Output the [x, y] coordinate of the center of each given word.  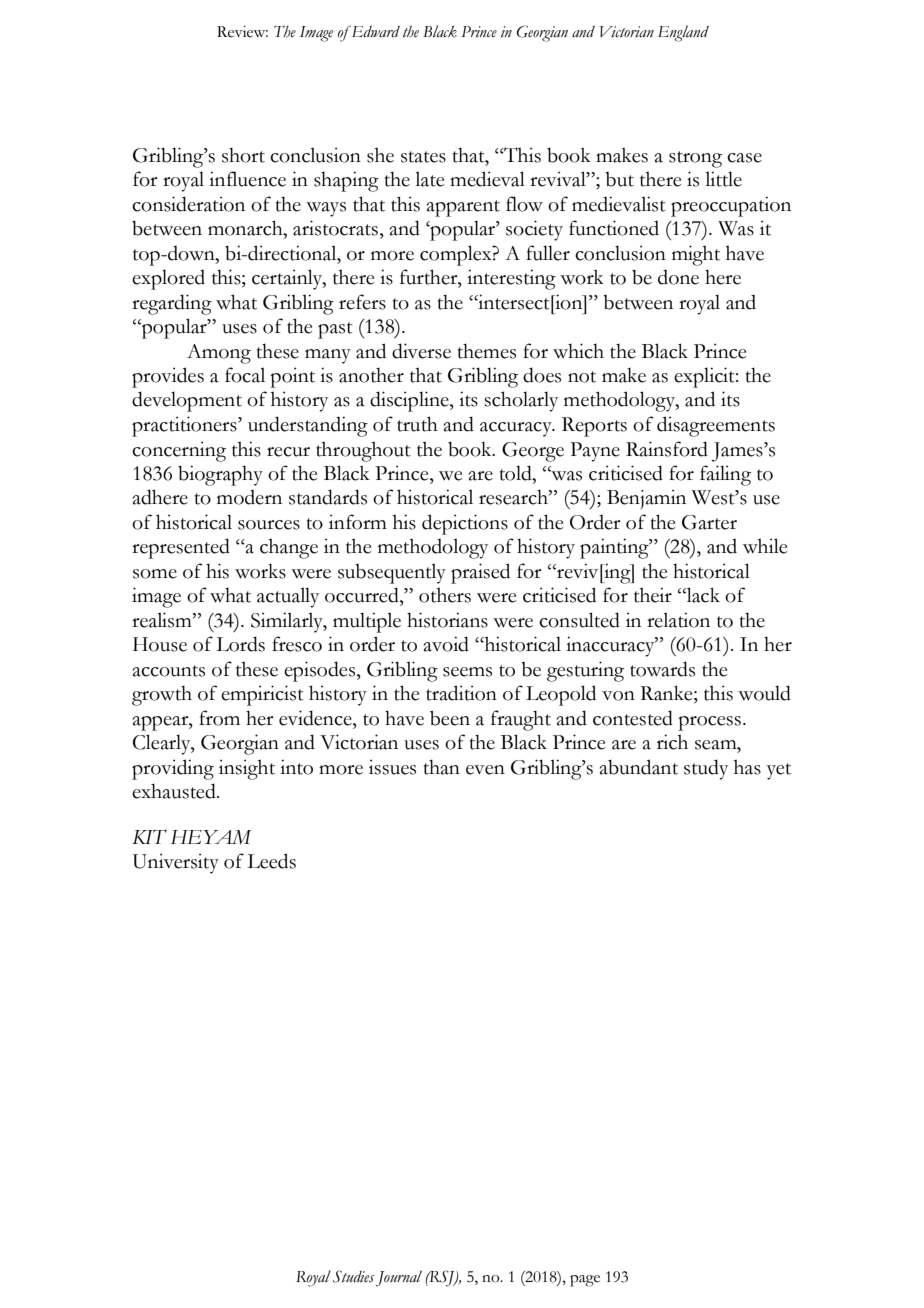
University [175, 863]
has [747, 767]
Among [219, 354]
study [706, 769]
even [485, 770]
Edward [374, 31]
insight [247, 769]
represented [181, 548]
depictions [465, 524]
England [683, 33]
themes [487, 351]
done [678, 277]
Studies [354, 1276]
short [243, 155]
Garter [709, 522]
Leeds [271, 861]
